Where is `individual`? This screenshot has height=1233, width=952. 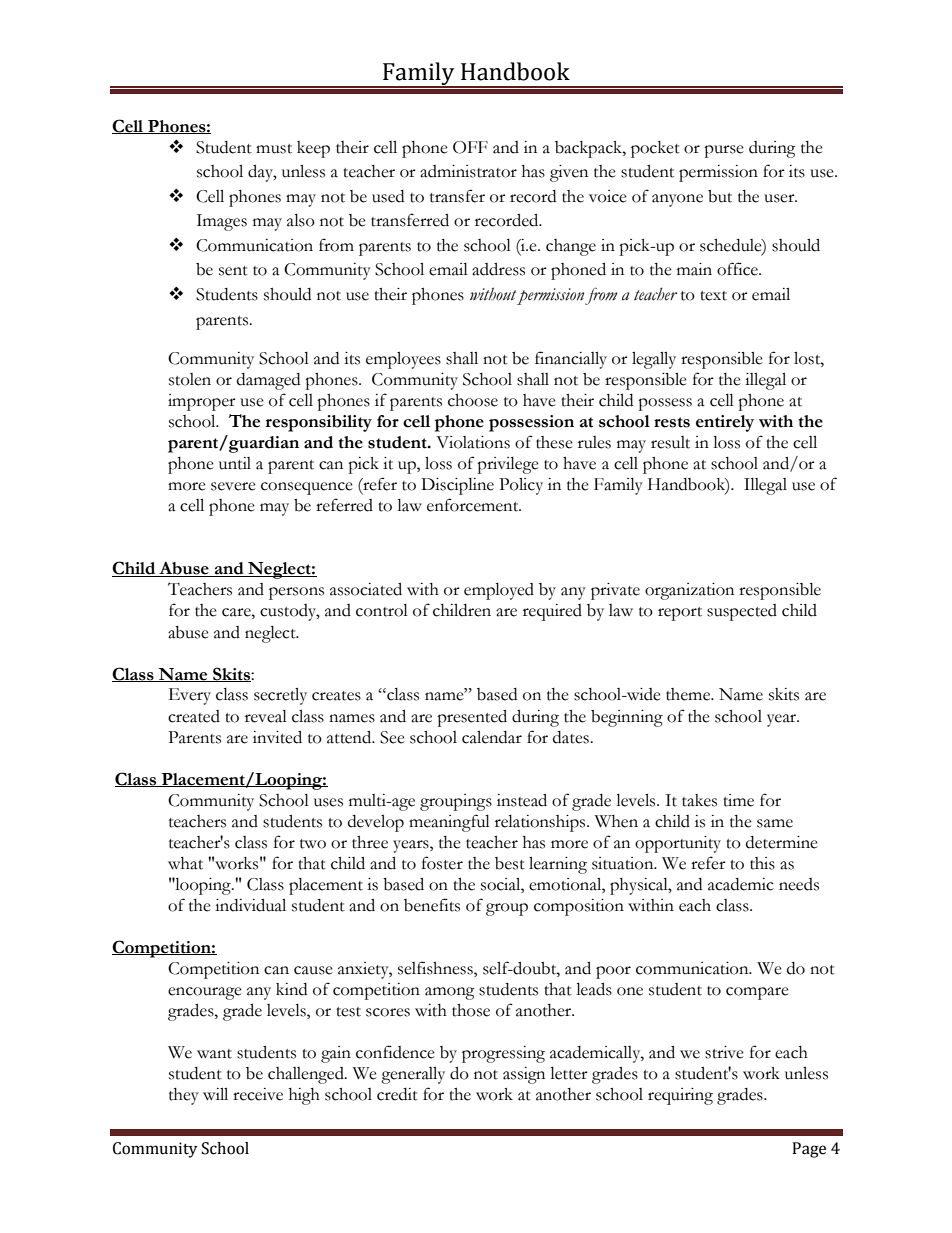 individual is located at coordinates (250, 905).
